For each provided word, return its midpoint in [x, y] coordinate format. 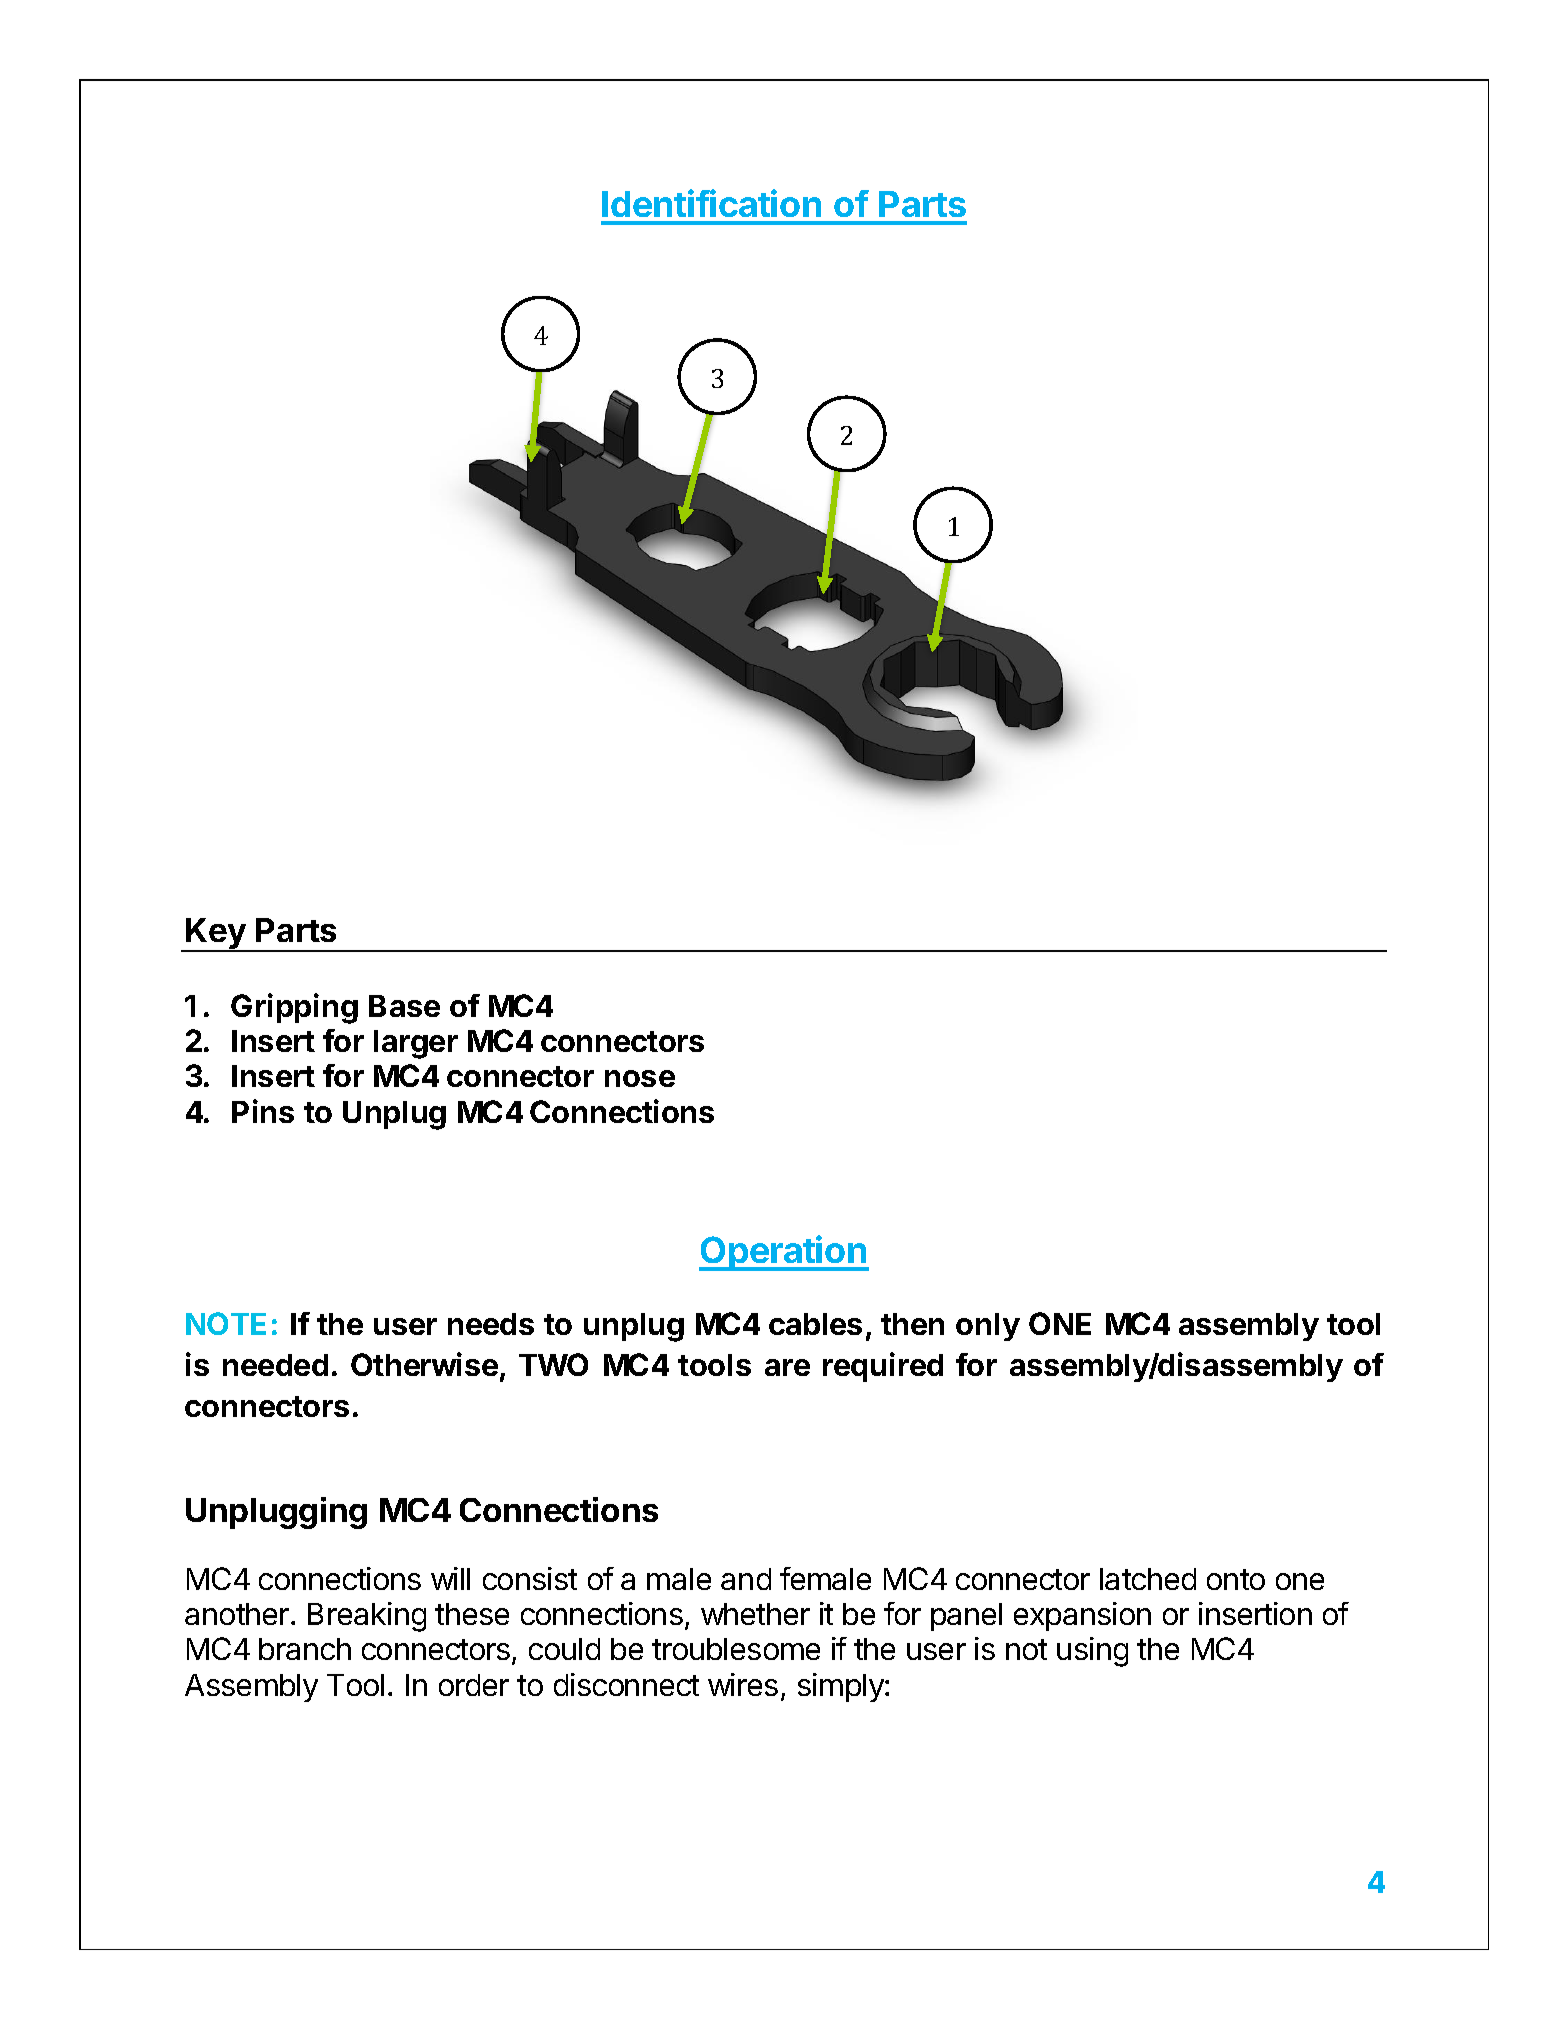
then [912, 1324]
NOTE [226, 1323]
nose [640, 1078]
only [988, 1327]
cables [815, 1324]
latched [1148, 1579]
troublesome [736, 1649]
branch [305, 1649]
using [1092, 1652]
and [746, 1579]
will [450, 1578]
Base [404, 1006]
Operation [784, 1253]
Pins [263, 1111]
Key [216, 935]
